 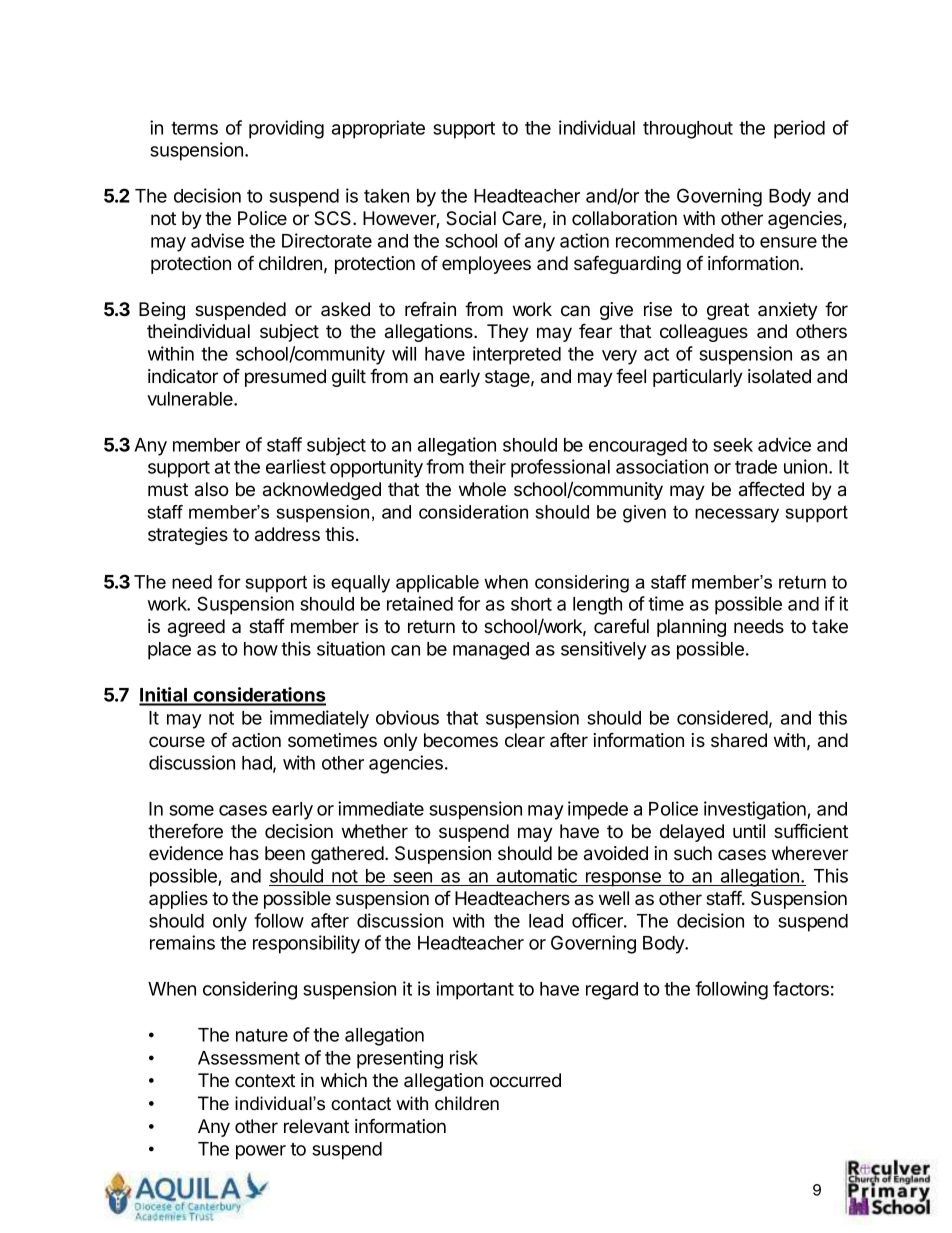 What do you see at coordinates (471, 218) in the image?
I see `Social` at bounding box center [471, 218].
